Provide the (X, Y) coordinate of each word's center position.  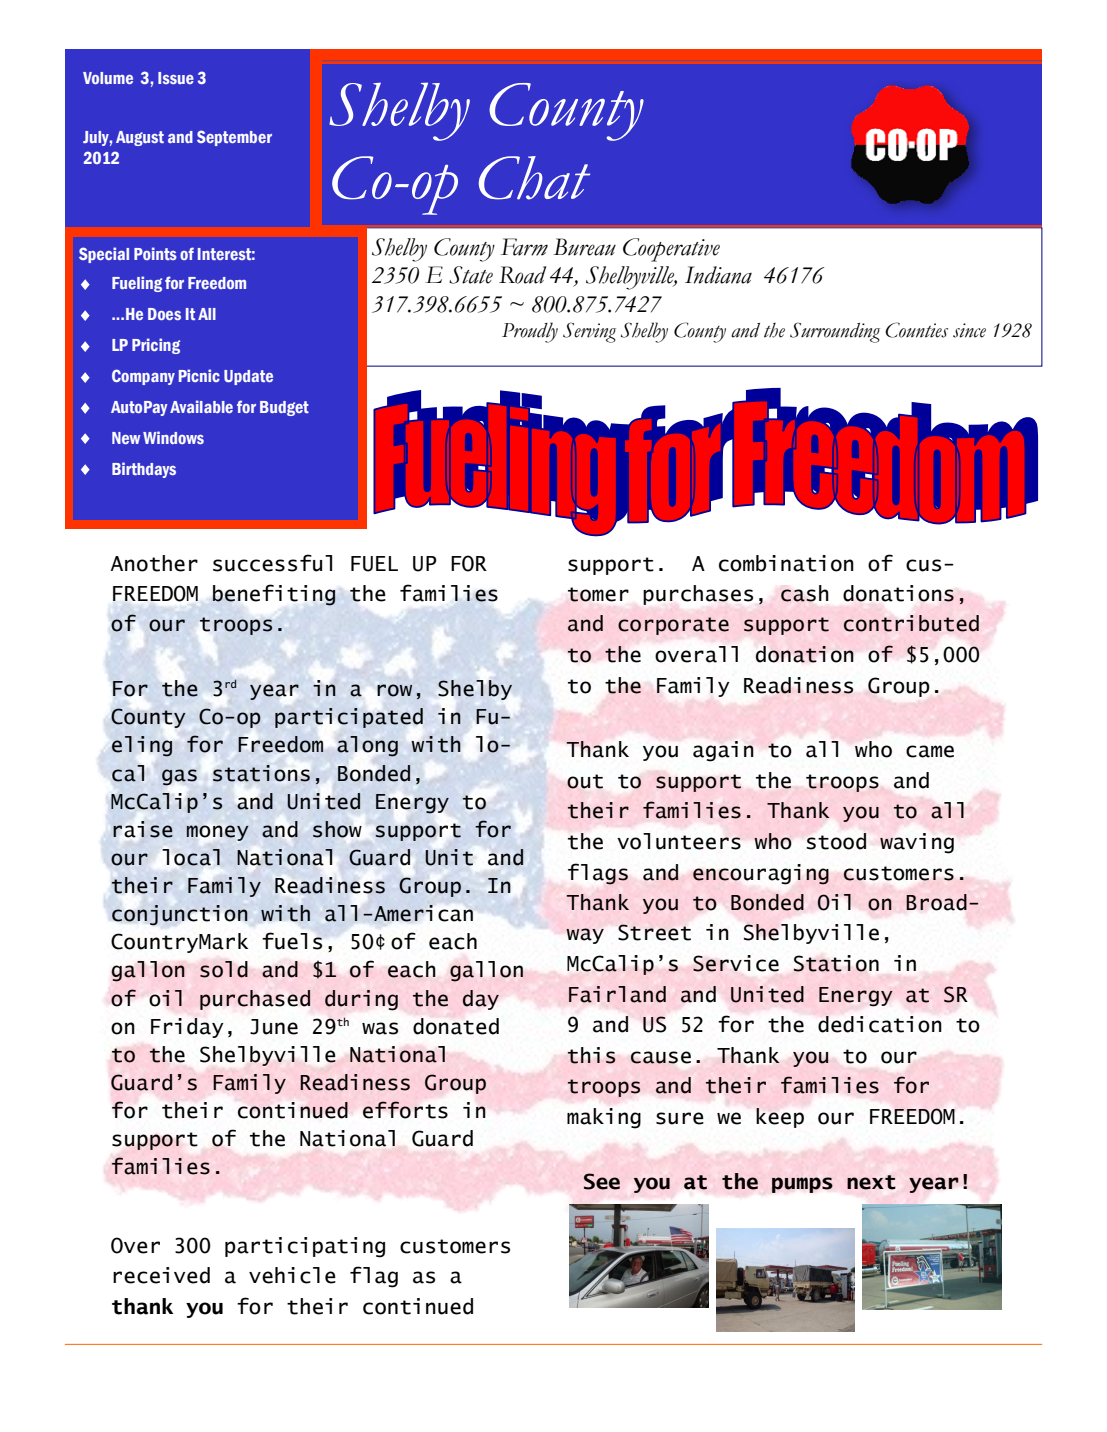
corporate (673, 626)
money (218, 833)
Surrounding (835, 332)
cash (805, 593)
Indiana (718, 275)
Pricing (156, 346)
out (585, 781)
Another (154, 563)
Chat (534, 178)
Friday (187, 1028)
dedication (880, 1024)
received (161, 1275)
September (234, 138)
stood (836, 841)
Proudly (530, 332)
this (592, 1055)
